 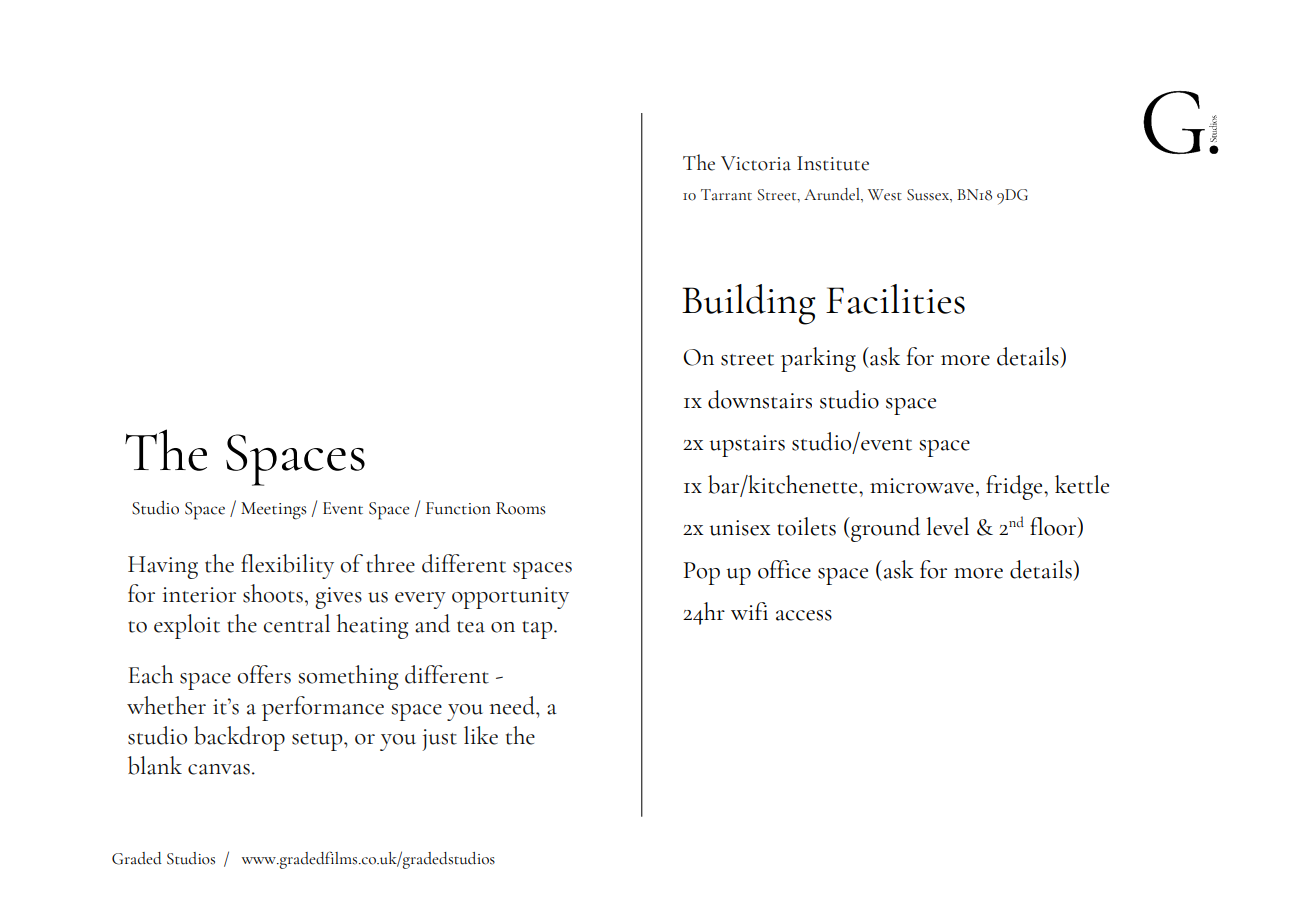 What do you see at coordinates (929, 195) in the page?
I see `Sussex` at bounding box center [929, 195].
